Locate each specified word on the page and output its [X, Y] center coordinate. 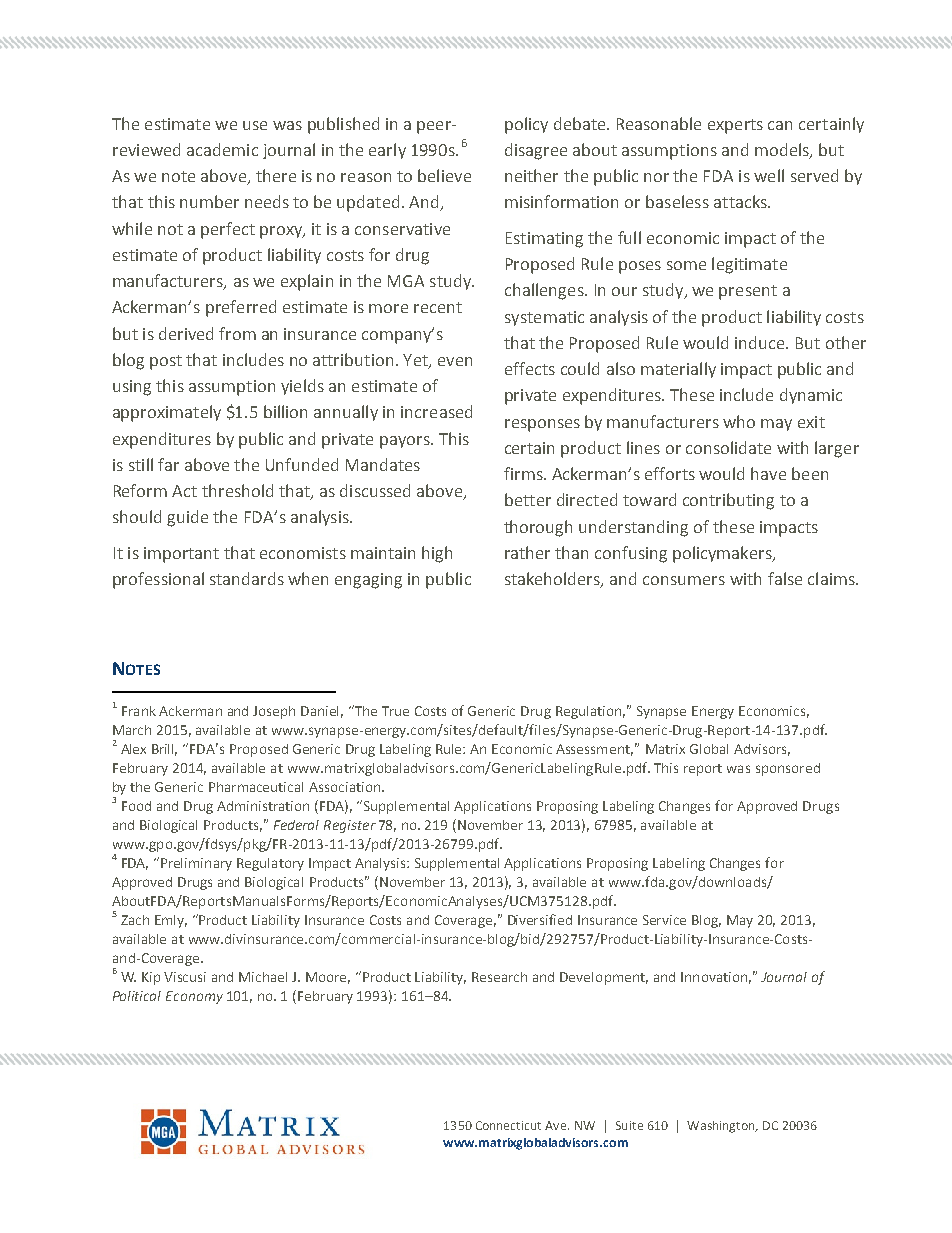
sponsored [788, 769]
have [768, 473]
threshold [237, 490]
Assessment [594, 750]
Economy [194, 997]
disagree [536, 151]
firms [524, 473]
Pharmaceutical [256, 787]
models [783, 151]
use [255, 125]
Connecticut [508, 1125]
